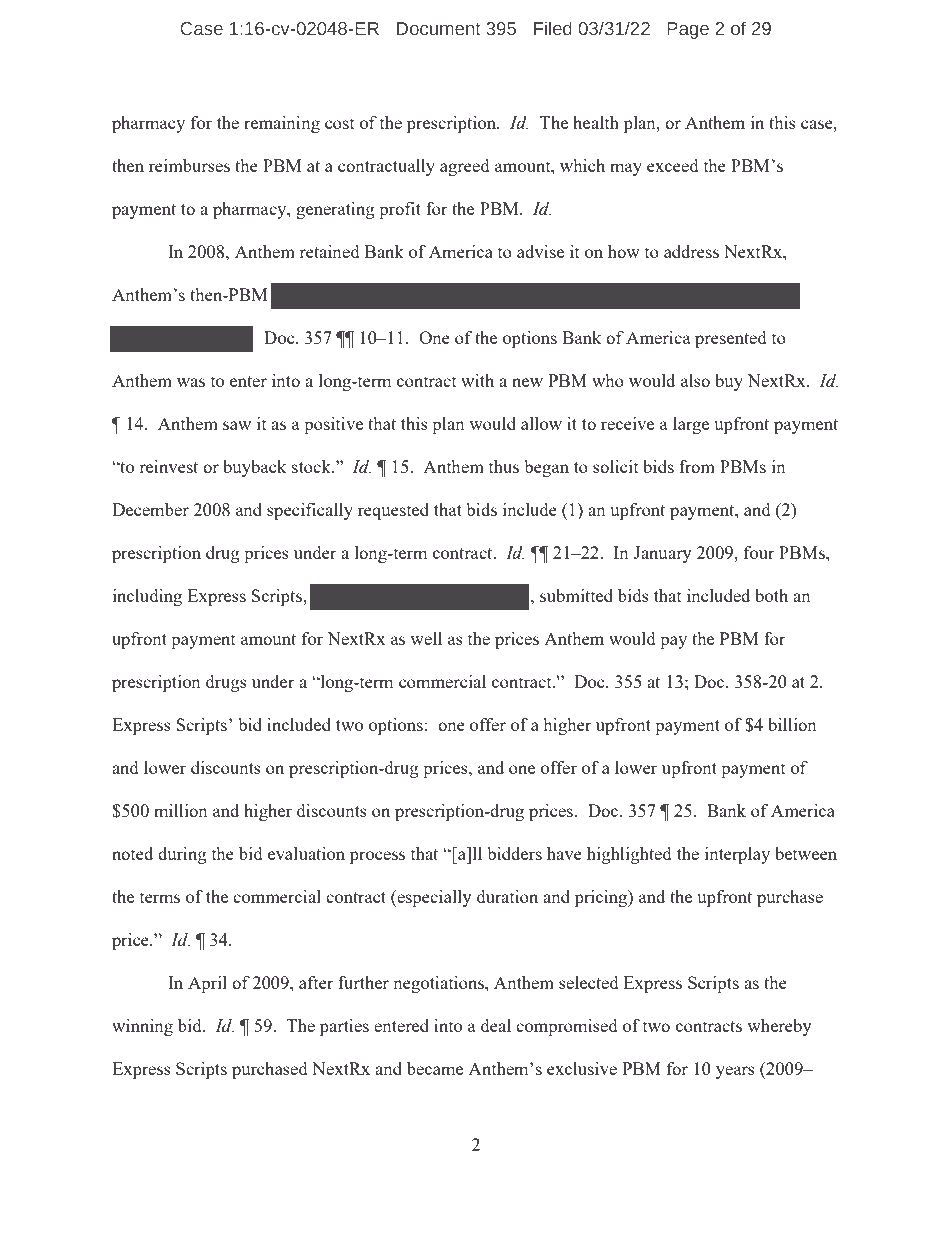  Describe the element at coordinates (477, 380) in the screenshot. I see `with` at that location.
